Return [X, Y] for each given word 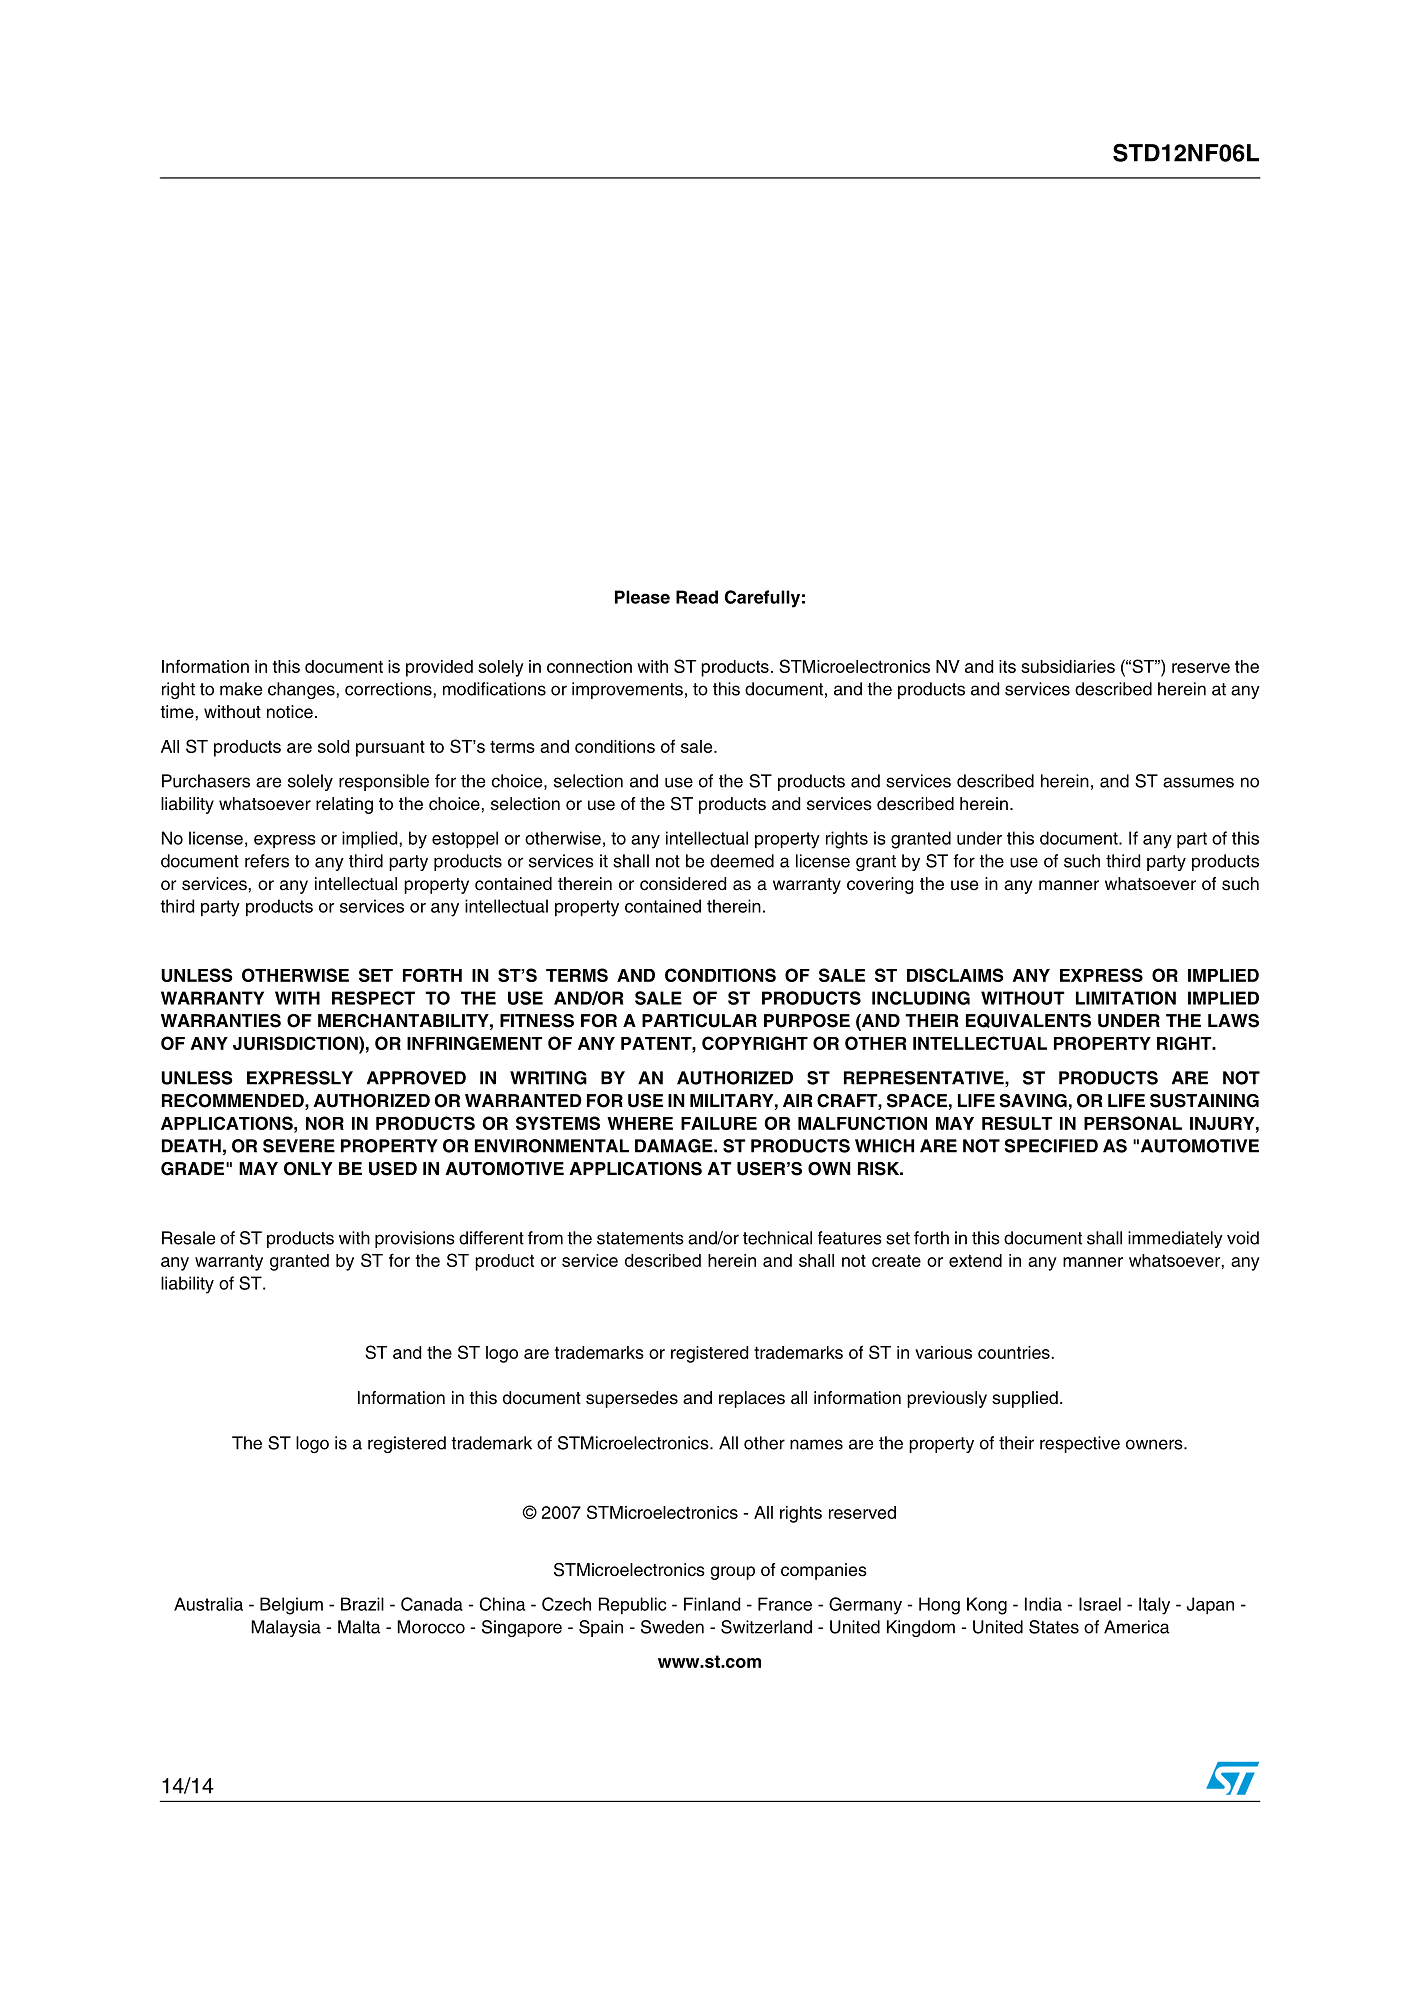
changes [301, 690]
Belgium [291, 1606]
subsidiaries [1068, 666]
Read [697, 597]
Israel [1100, 1604]
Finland [712, 1604]
